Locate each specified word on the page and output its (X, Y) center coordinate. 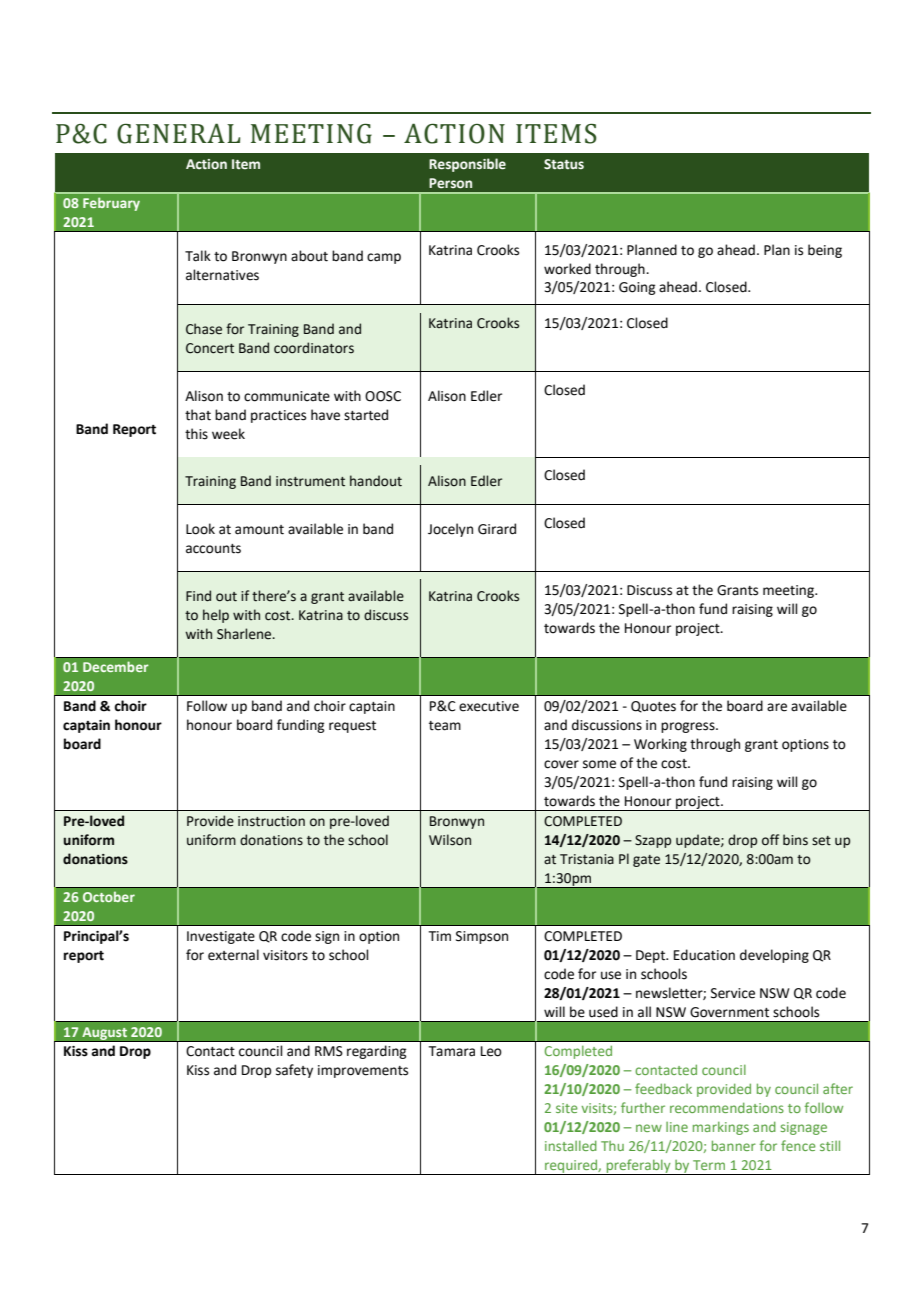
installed (571, 1145)
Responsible (467, 165)
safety (294, 1071)
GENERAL (179, 133)
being (825, 251)
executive (489, 706)
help (216, 616)
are (777, 707)
